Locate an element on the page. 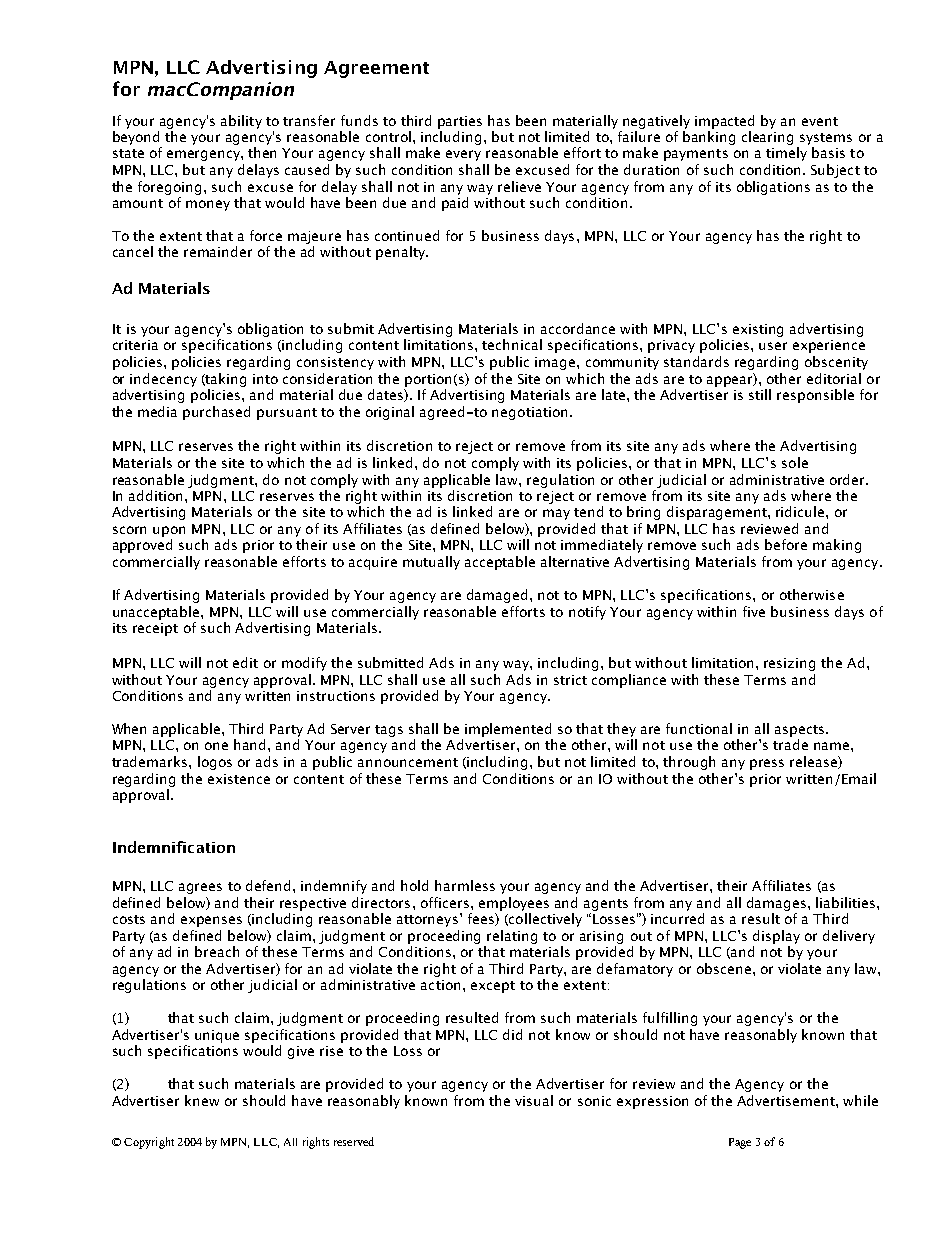  five is located at coordinates (754, 611).
